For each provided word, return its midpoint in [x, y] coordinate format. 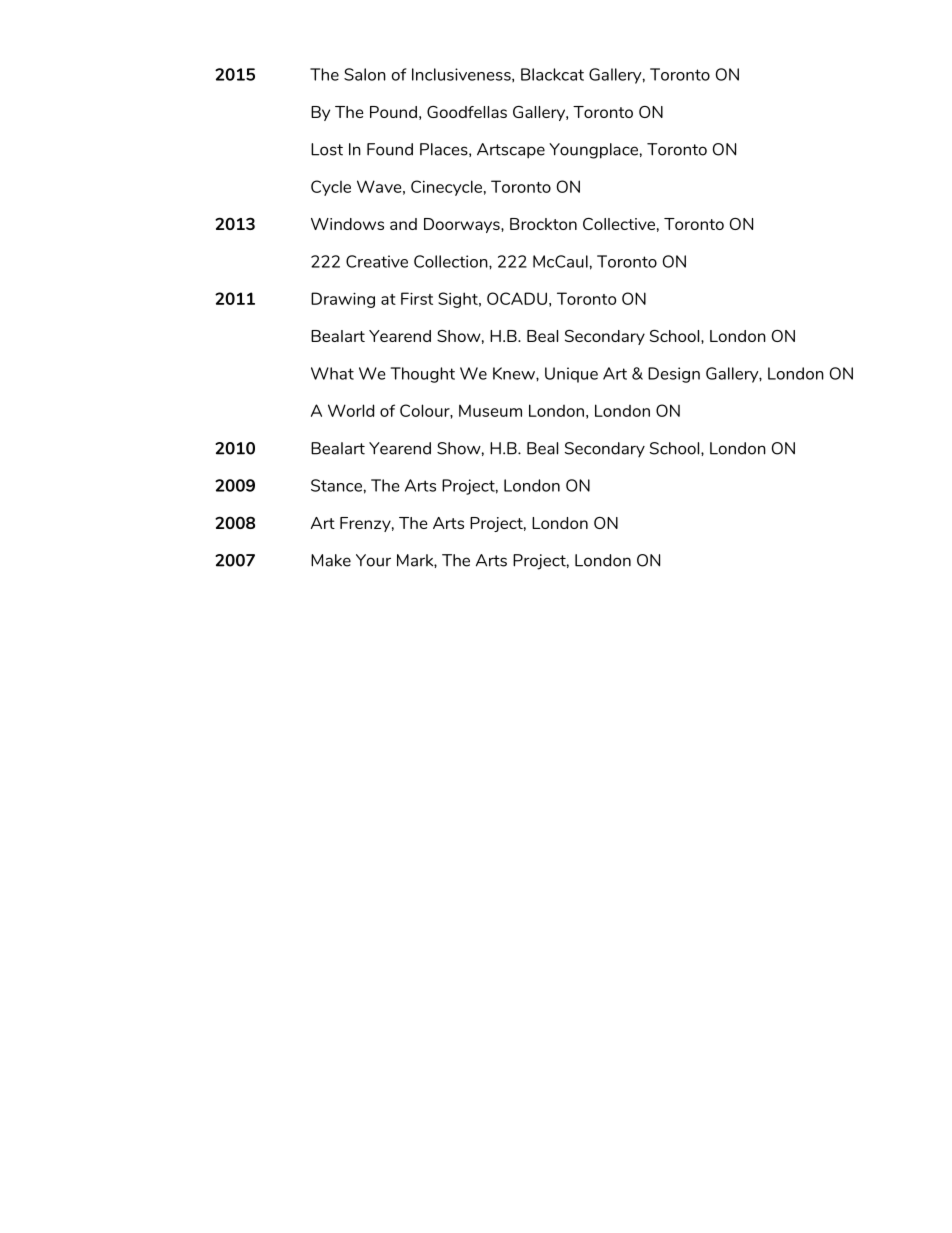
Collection [452, 261]
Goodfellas [467, 112]
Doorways [463, 225]
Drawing [343, 300]
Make [331, 560]
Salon [365, 74]
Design [674, 375]
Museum [490, 411]
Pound [393, 112]
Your [373, 560]
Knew [515, 373]
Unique [571, 375]
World [351, 410]
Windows [347, 224]
